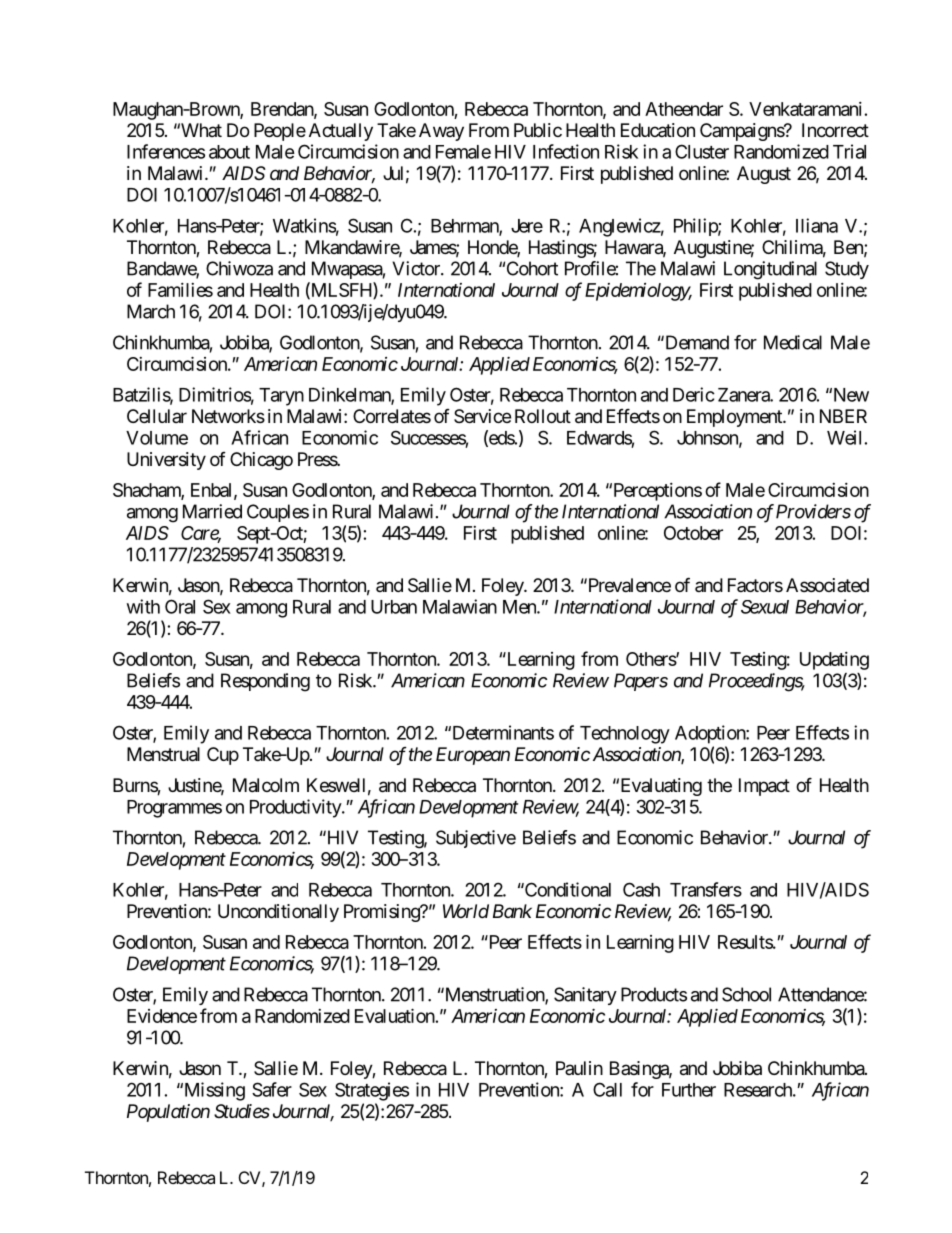 This screenshot has width=952, height=1233. Describe the element at coordinates (265, 682) in the screenshot. I see `Responding` at that location.
